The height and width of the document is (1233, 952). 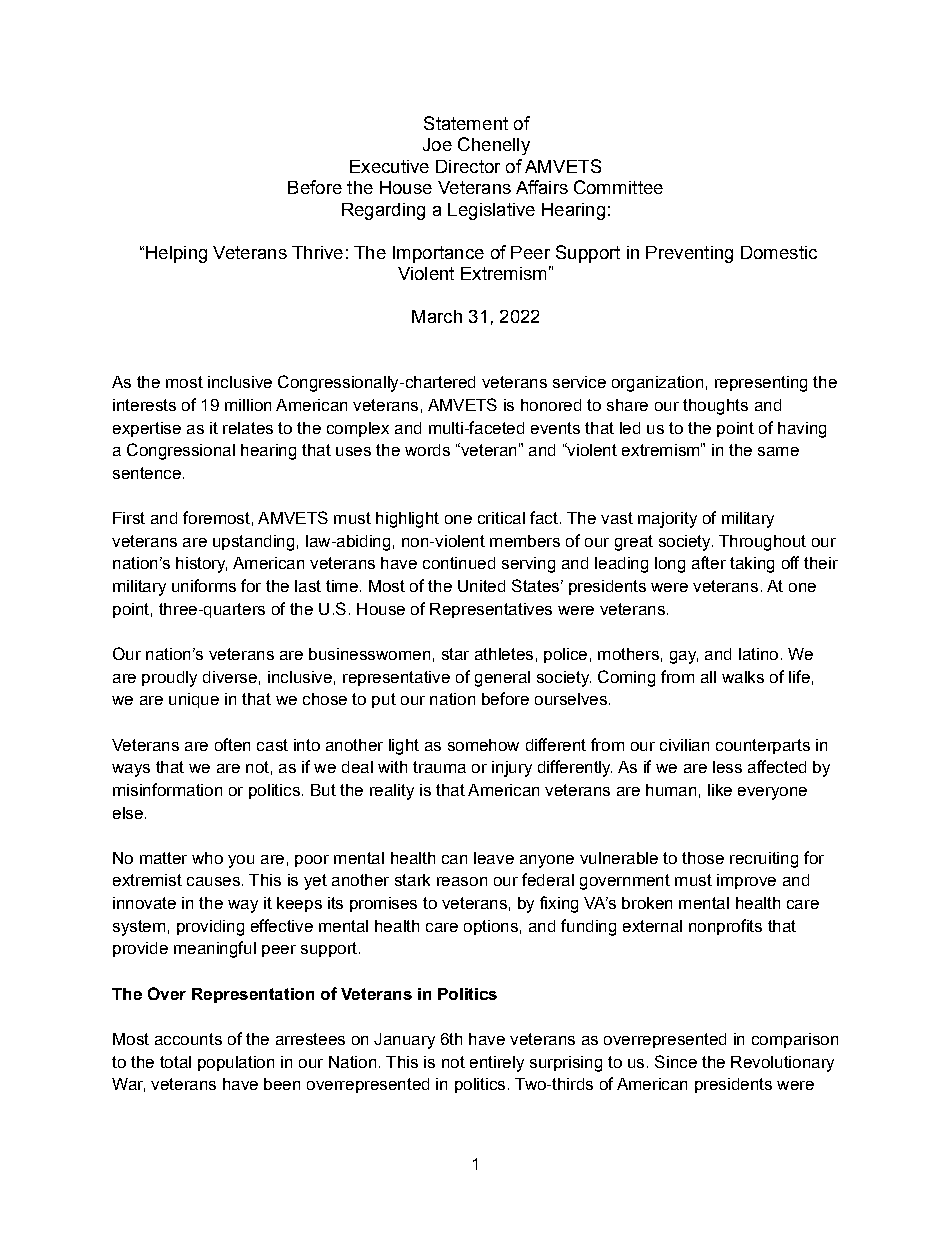 What do you see at coordinates (236, 1063) in the document?
I see `population` at bounding box center [236, 1063].
